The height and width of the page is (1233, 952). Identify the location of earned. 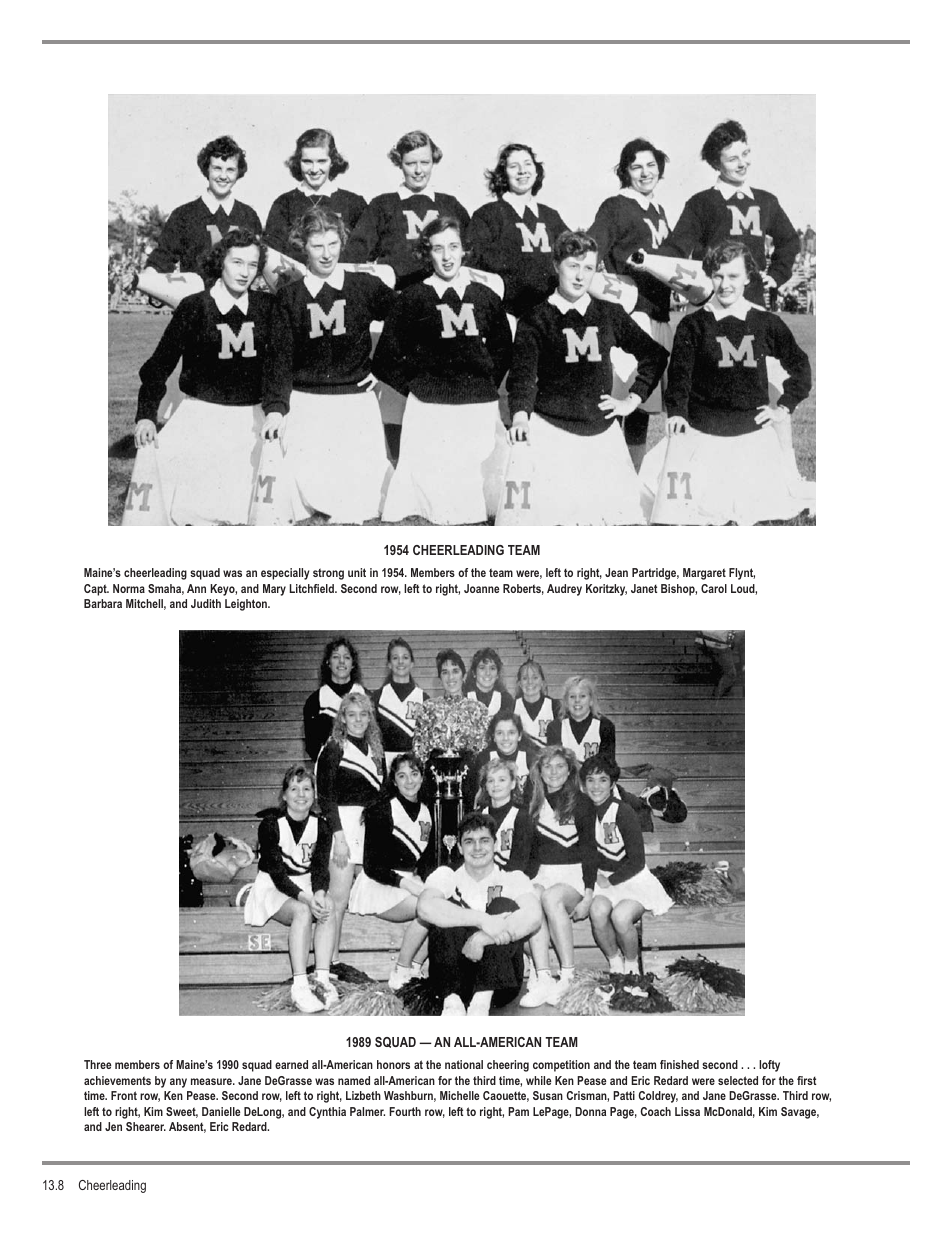
(291, 1064).
